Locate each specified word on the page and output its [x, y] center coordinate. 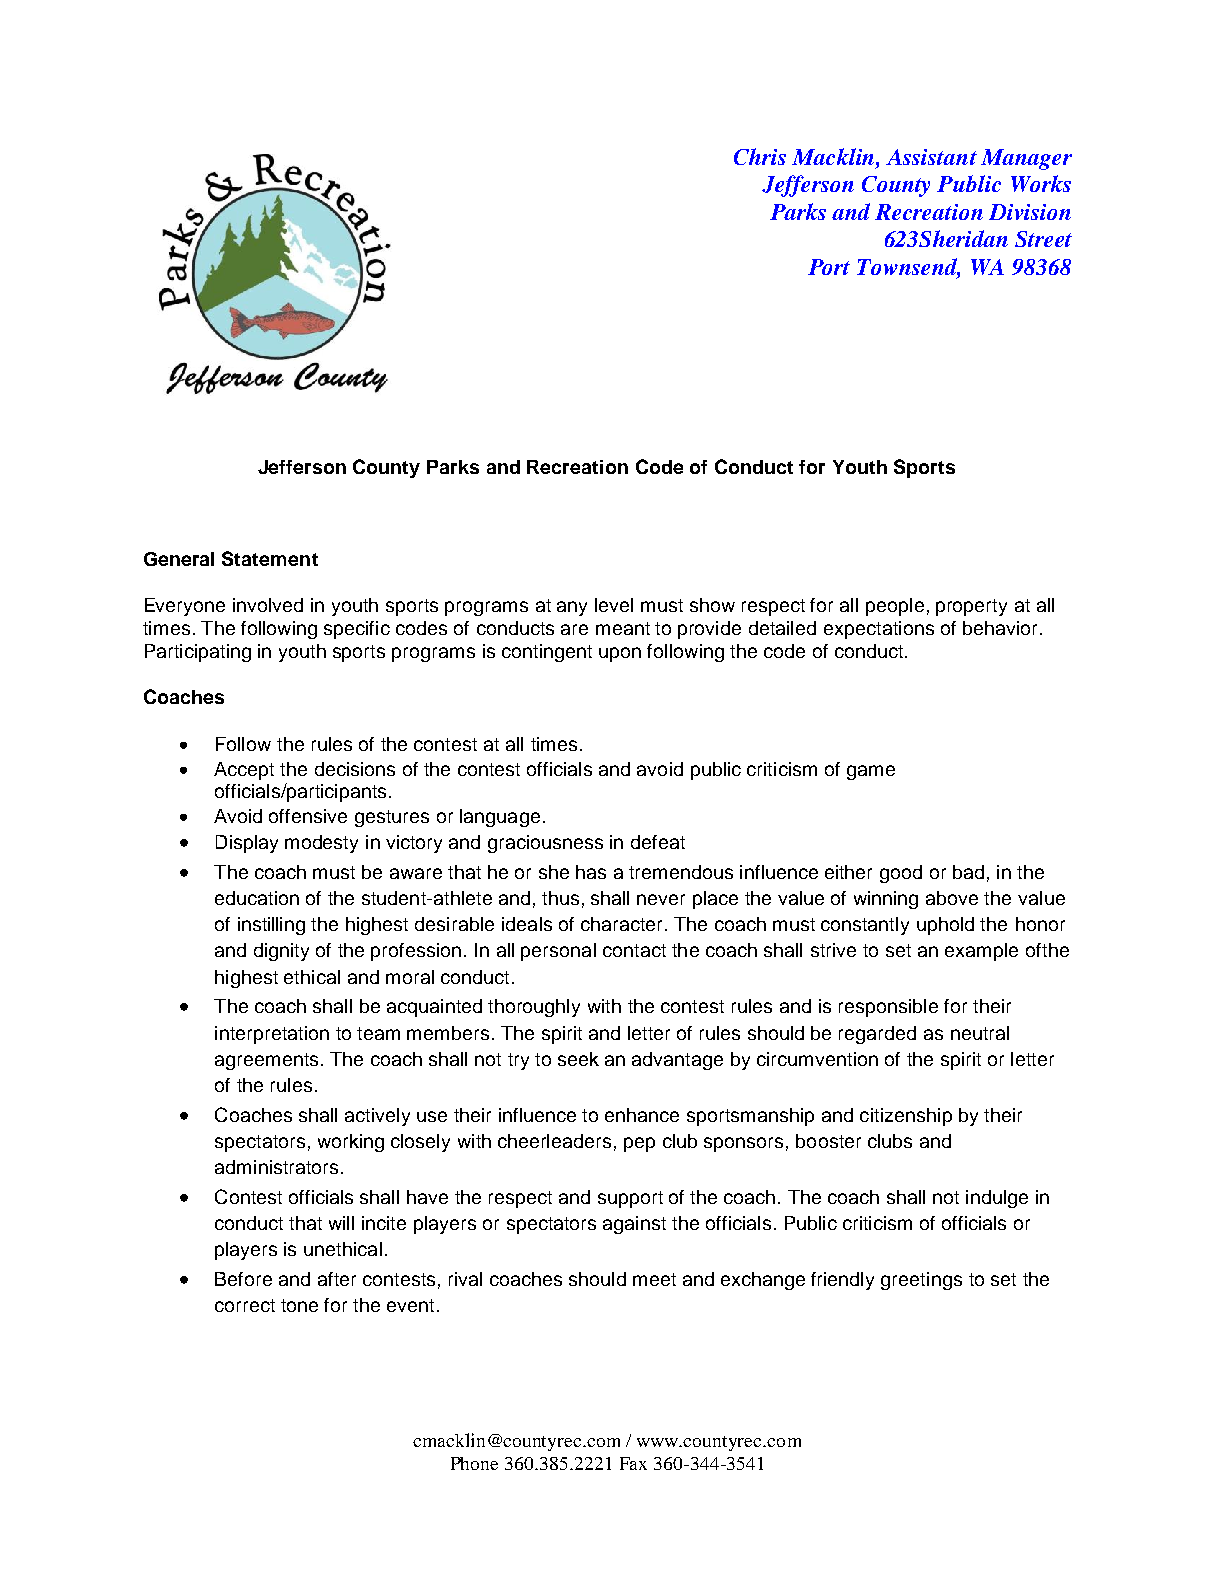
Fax [633, 1463]
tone [299, 1305]
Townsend [908, 267]
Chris [760, 156]
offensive [308, 816]
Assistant [931, 157]
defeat [658, 842]
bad [968, 872]
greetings [921, 1281]
